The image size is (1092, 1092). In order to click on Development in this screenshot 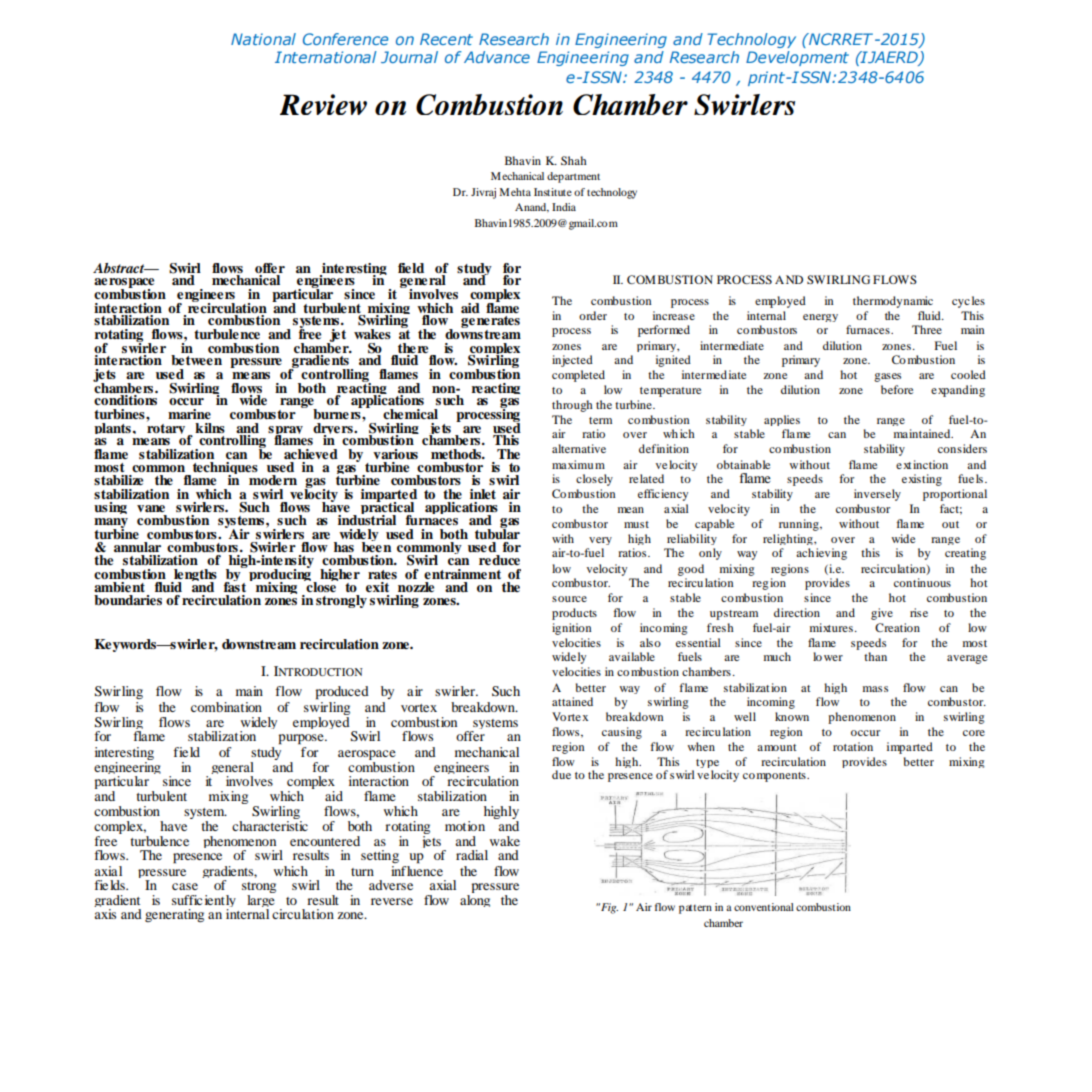, I will do `click(797, 58)`.
